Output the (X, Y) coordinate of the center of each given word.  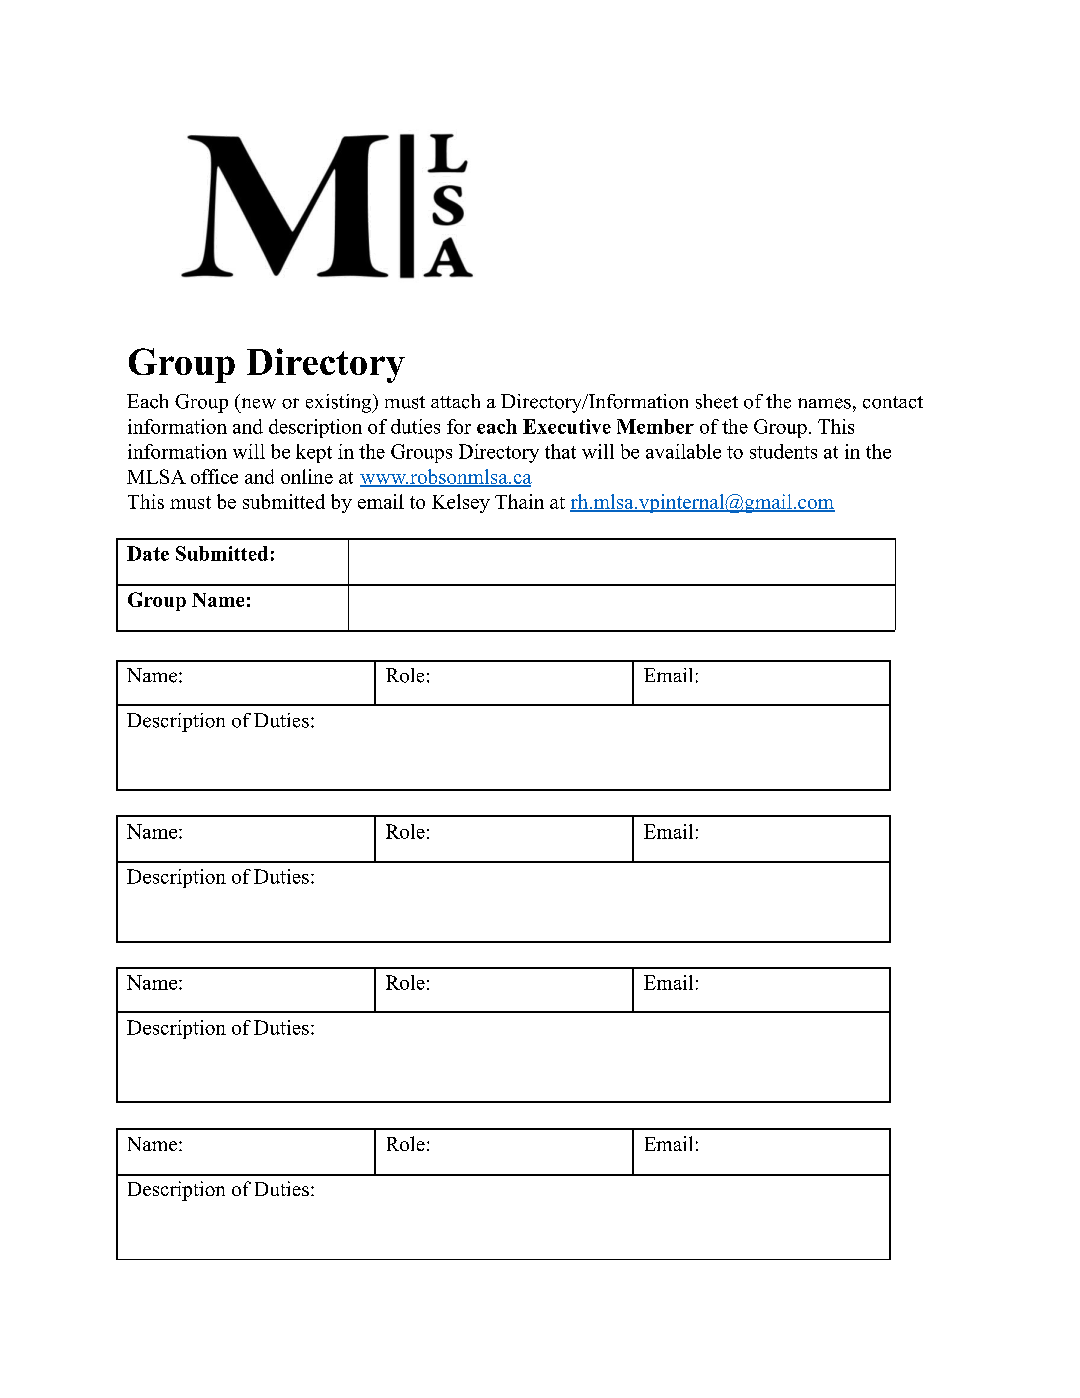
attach (455, 401)
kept (314, 453)
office (214, 476)
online (307, 476)
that (560, 451)
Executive (567, 426)
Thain (519, 501)
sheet (717, 401)
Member (655, 426)
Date (148, 553)
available (683, 451)
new (259, 403)
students (783, 451)
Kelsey (461, 503)
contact (893, 402)
